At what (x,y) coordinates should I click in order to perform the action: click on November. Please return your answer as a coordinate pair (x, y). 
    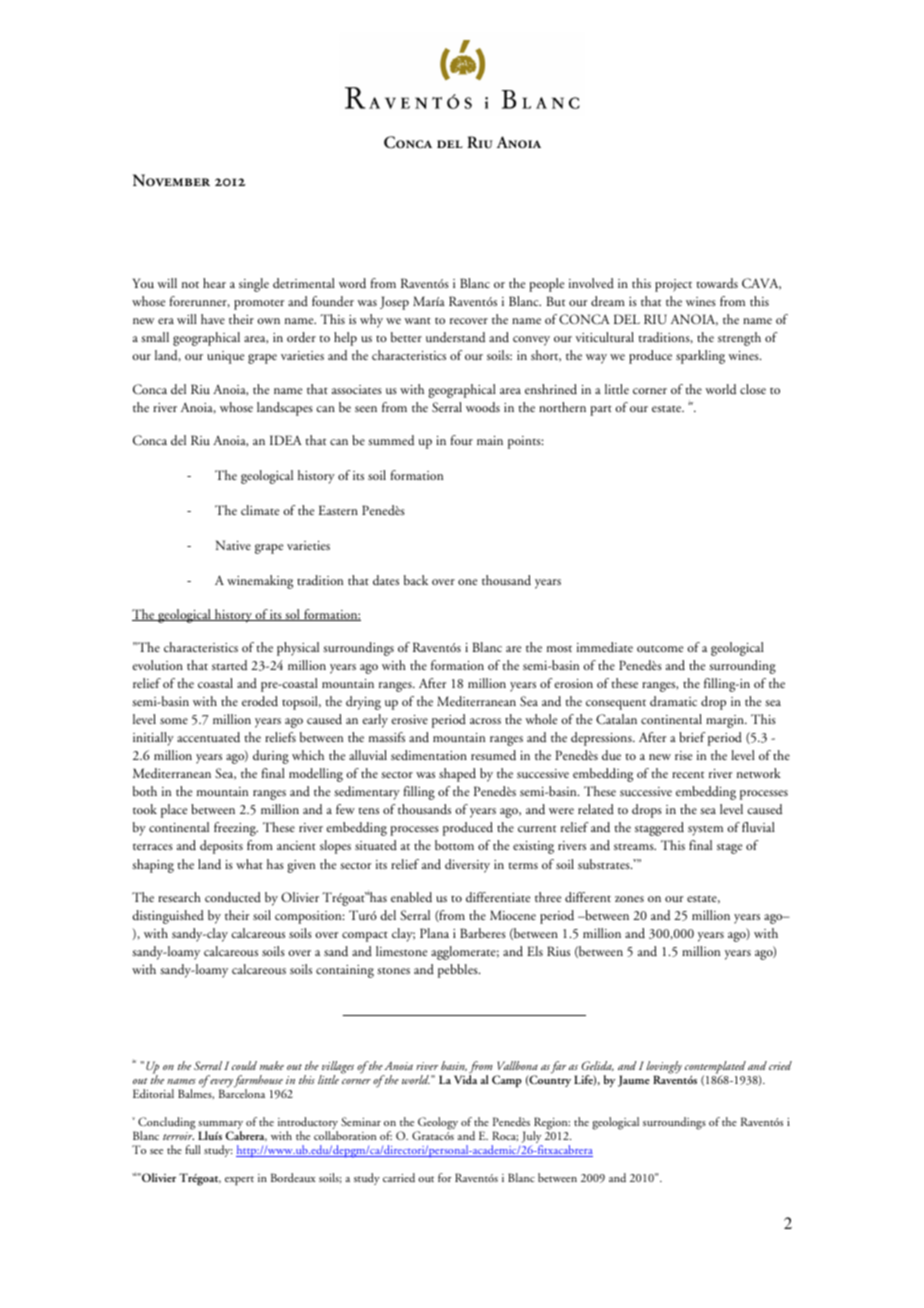
    Looking at the image, I should click on (171, 180).
